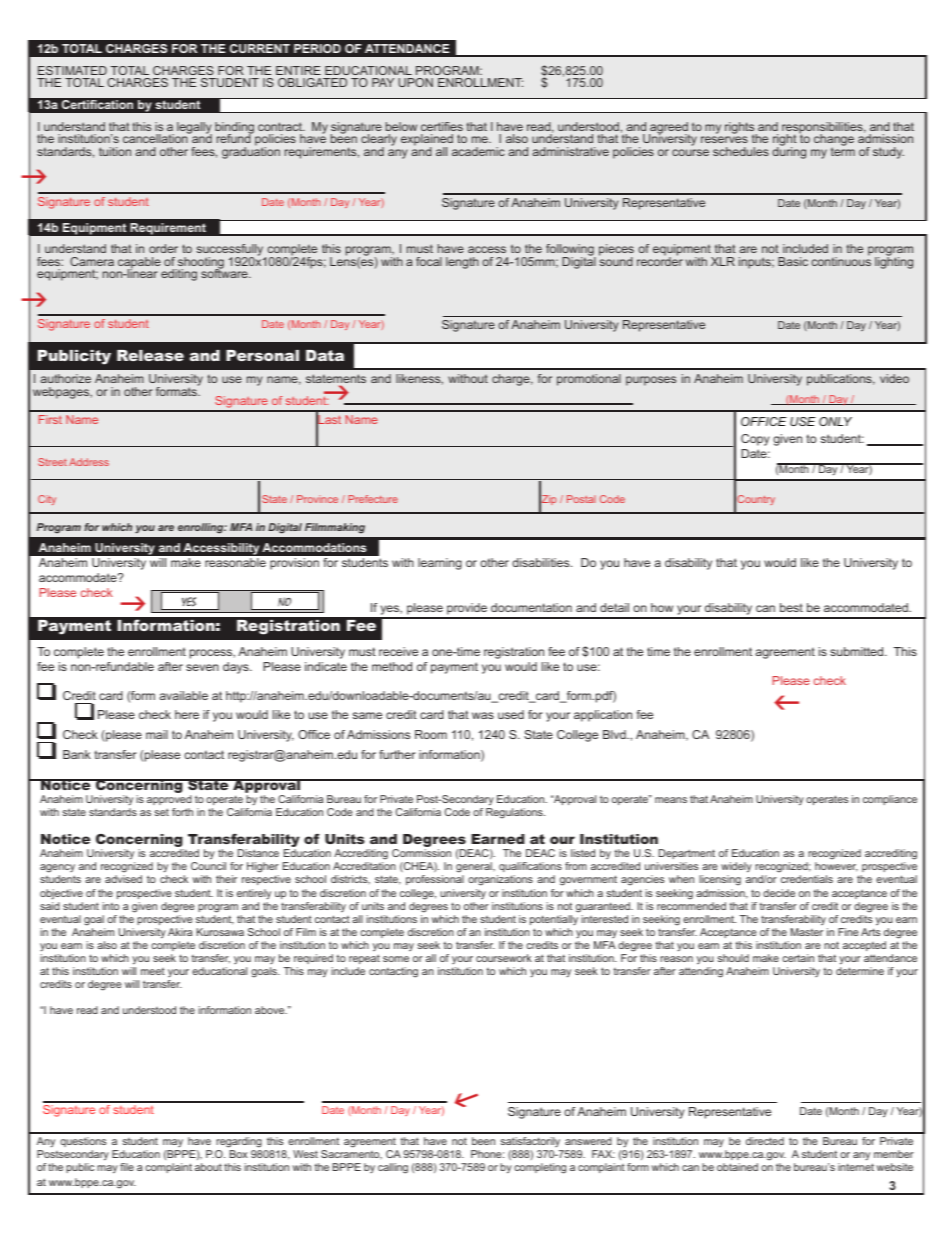 The image size is (952, 1233). Describe the element at coordinates (127, 1167) in the image. I see `file` at that location.
